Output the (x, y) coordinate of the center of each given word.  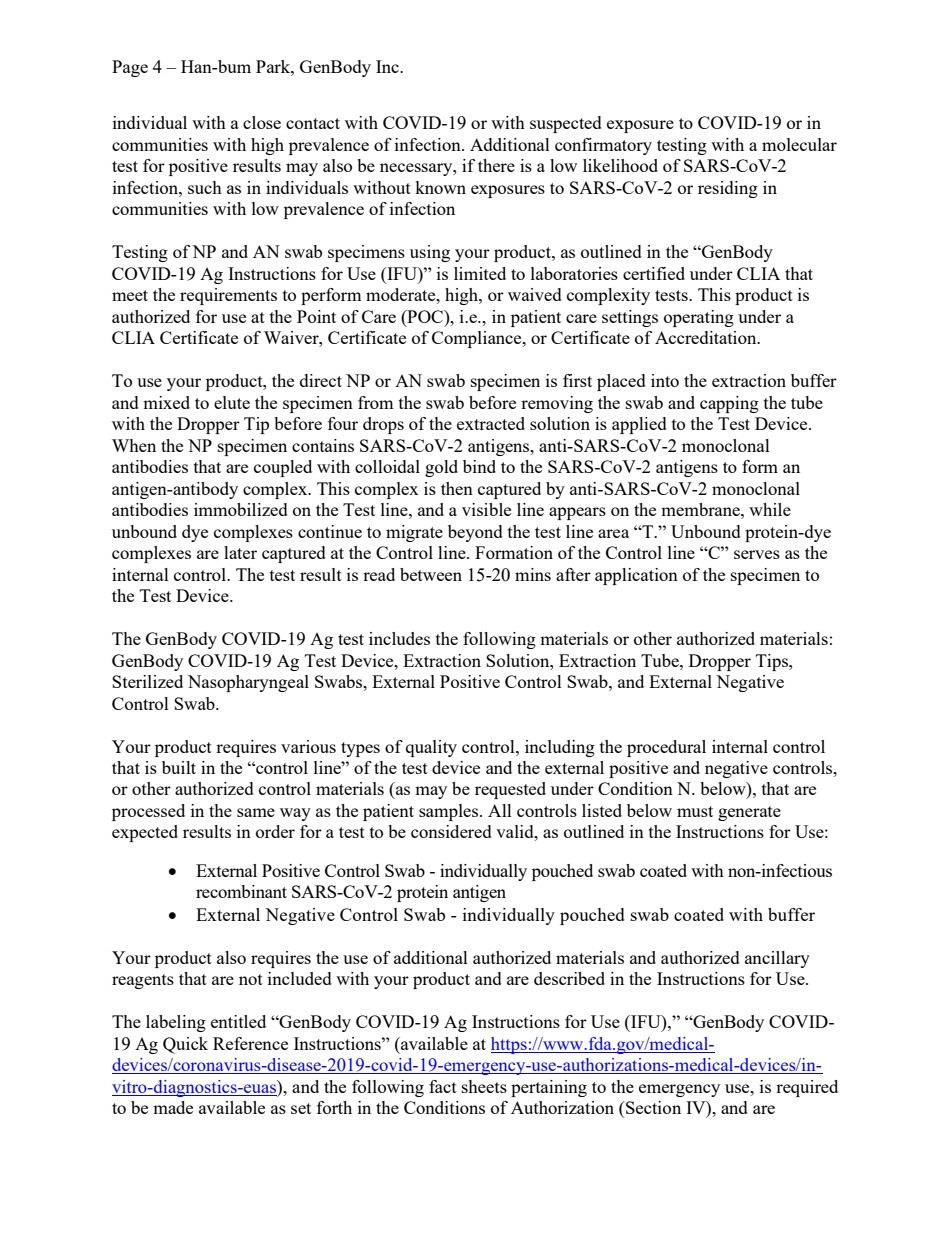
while (770, 509)
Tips (773, 662)
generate (749, 813)
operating (699, 318)
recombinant (241, 891)
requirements (228, 296)
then (457, 488)
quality (431, 748)
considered (451, 831)
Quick (185, 1045)
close (262, 122)
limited (480, 273)
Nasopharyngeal (248, 683)
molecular (799, 144)
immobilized (241, 509)
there (496, 165)
